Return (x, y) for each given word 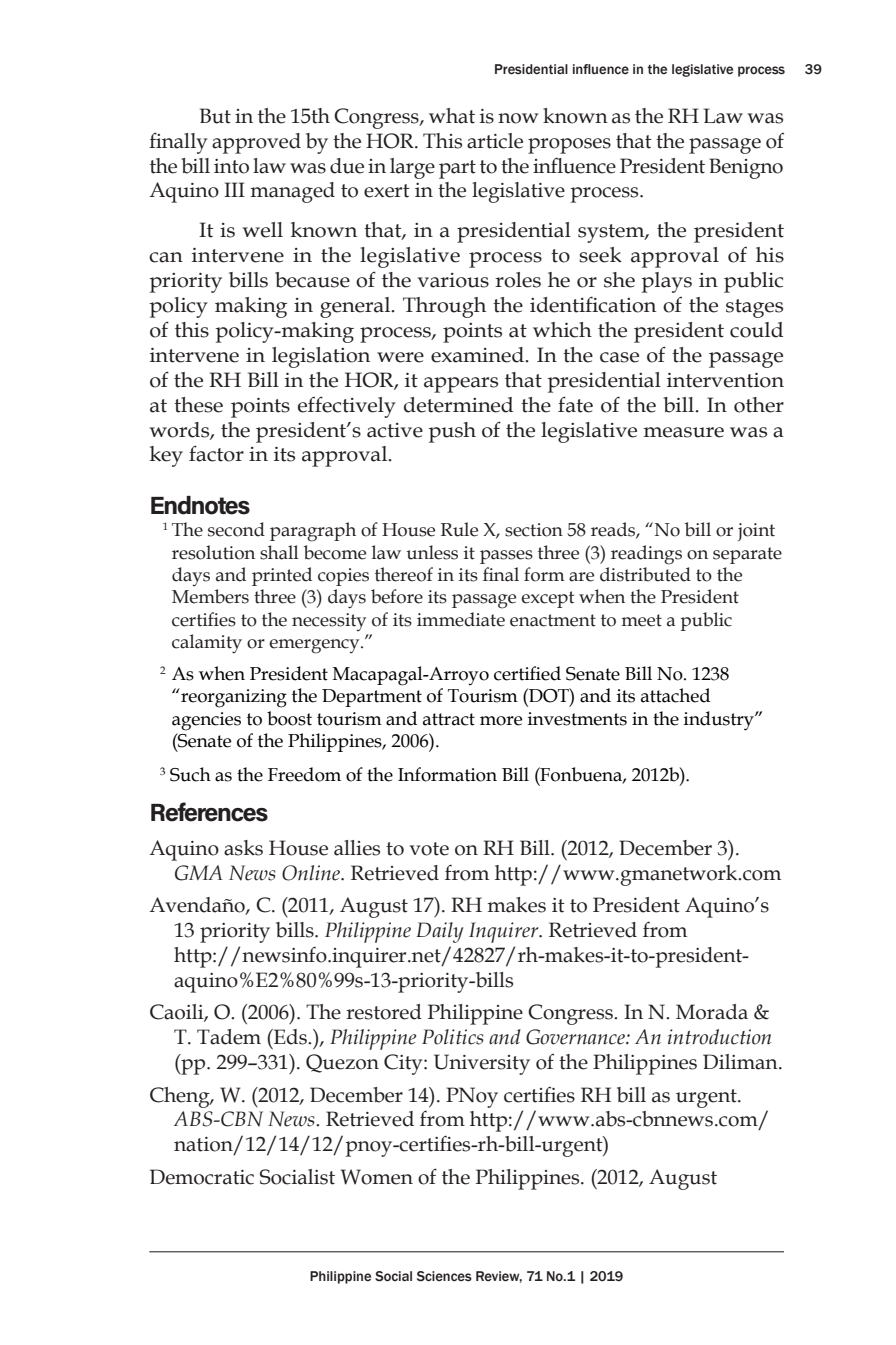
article (495, 141)
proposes (569, 146)
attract (449, 719)
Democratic (202, 1177)
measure (684, 432)
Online (312, 873)
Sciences (444, 1276)
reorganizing (233, 698)
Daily (440, 932)
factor (216, 453)
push (452, 432)
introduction (719, 1037)
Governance (576, 1037)
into (231, 166)
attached (675, 695)
